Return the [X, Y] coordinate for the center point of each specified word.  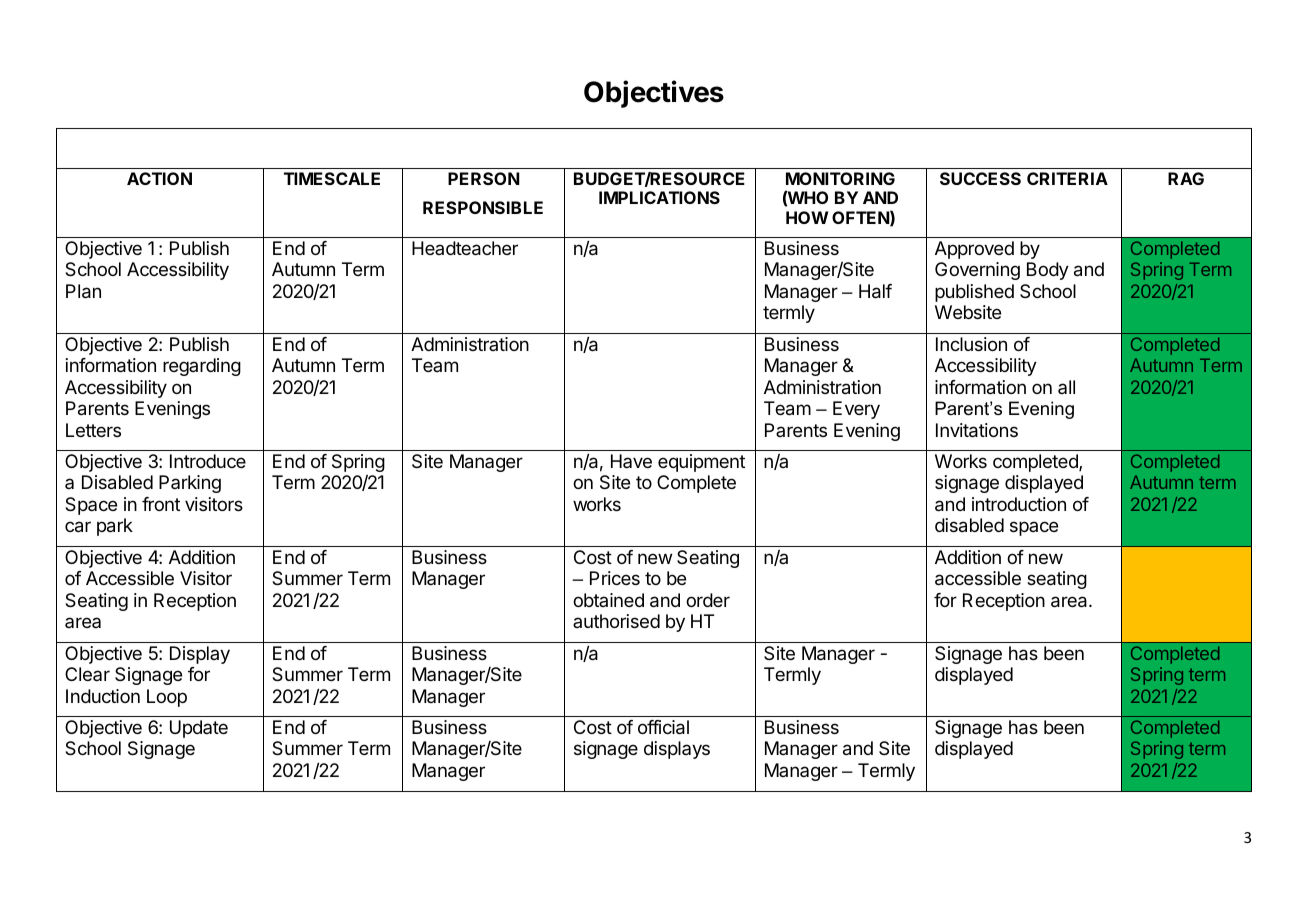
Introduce [208, 461]
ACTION [159, 178]
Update [199, 729]
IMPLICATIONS [659, 197]
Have [631, 461]
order [708, 600]
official [663, 727]
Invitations [977, 430]
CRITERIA [1067, 178]
